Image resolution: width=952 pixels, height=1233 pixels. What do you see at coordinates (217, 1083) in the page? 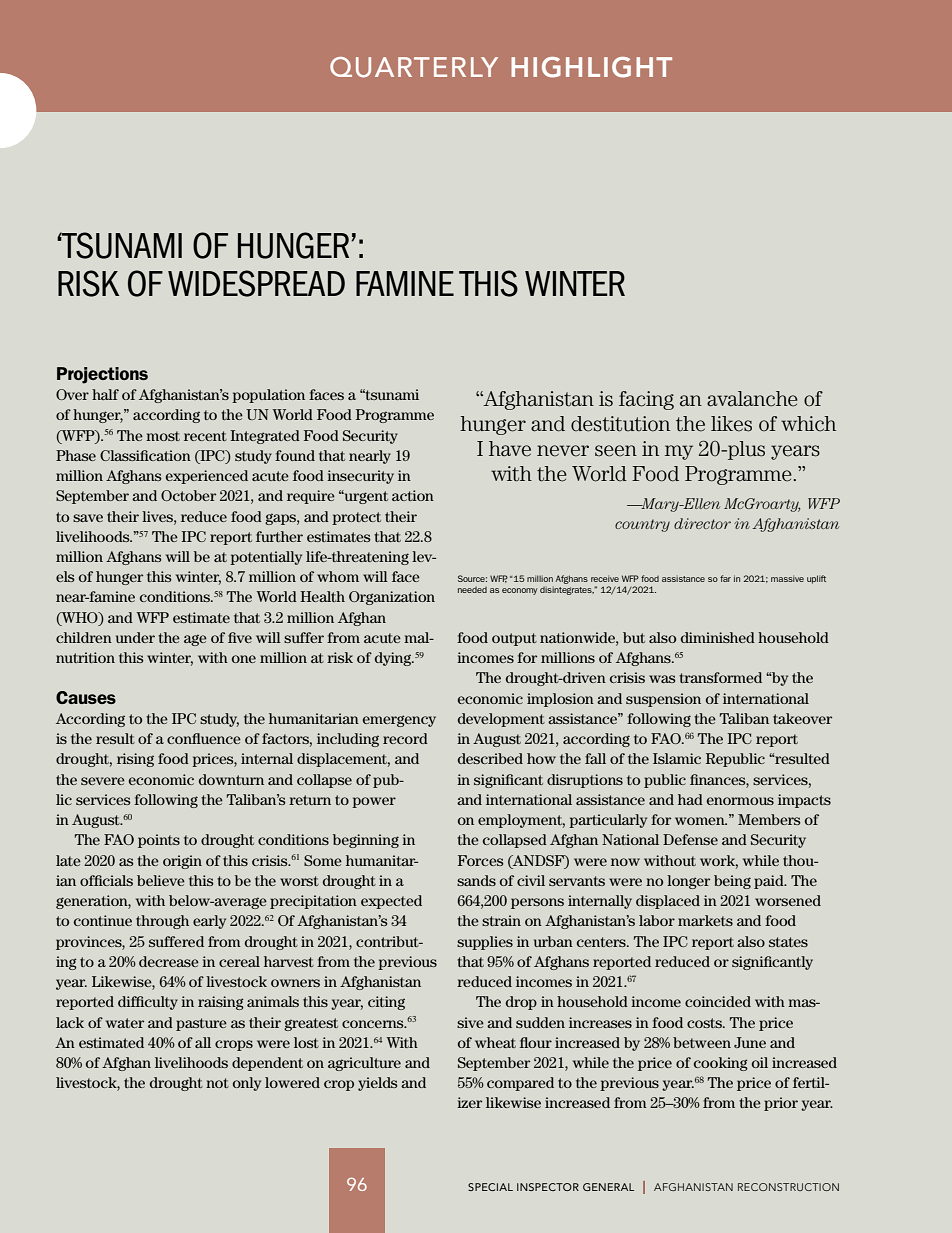
I see `not` at bounding box center [217, 1083].
